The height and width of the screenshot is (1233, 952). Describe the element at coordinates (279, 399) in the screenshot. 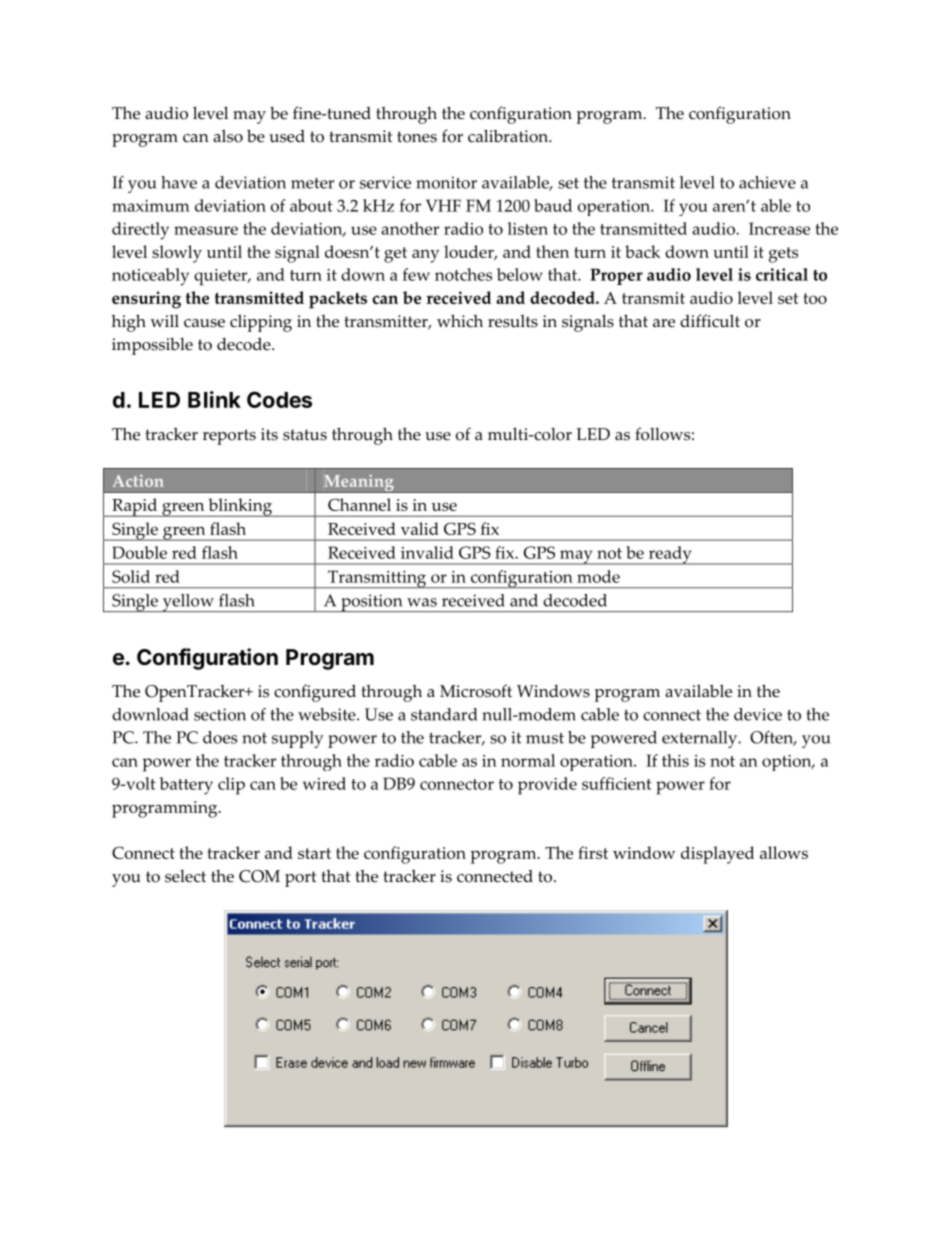

I see `Codes` at that location.
